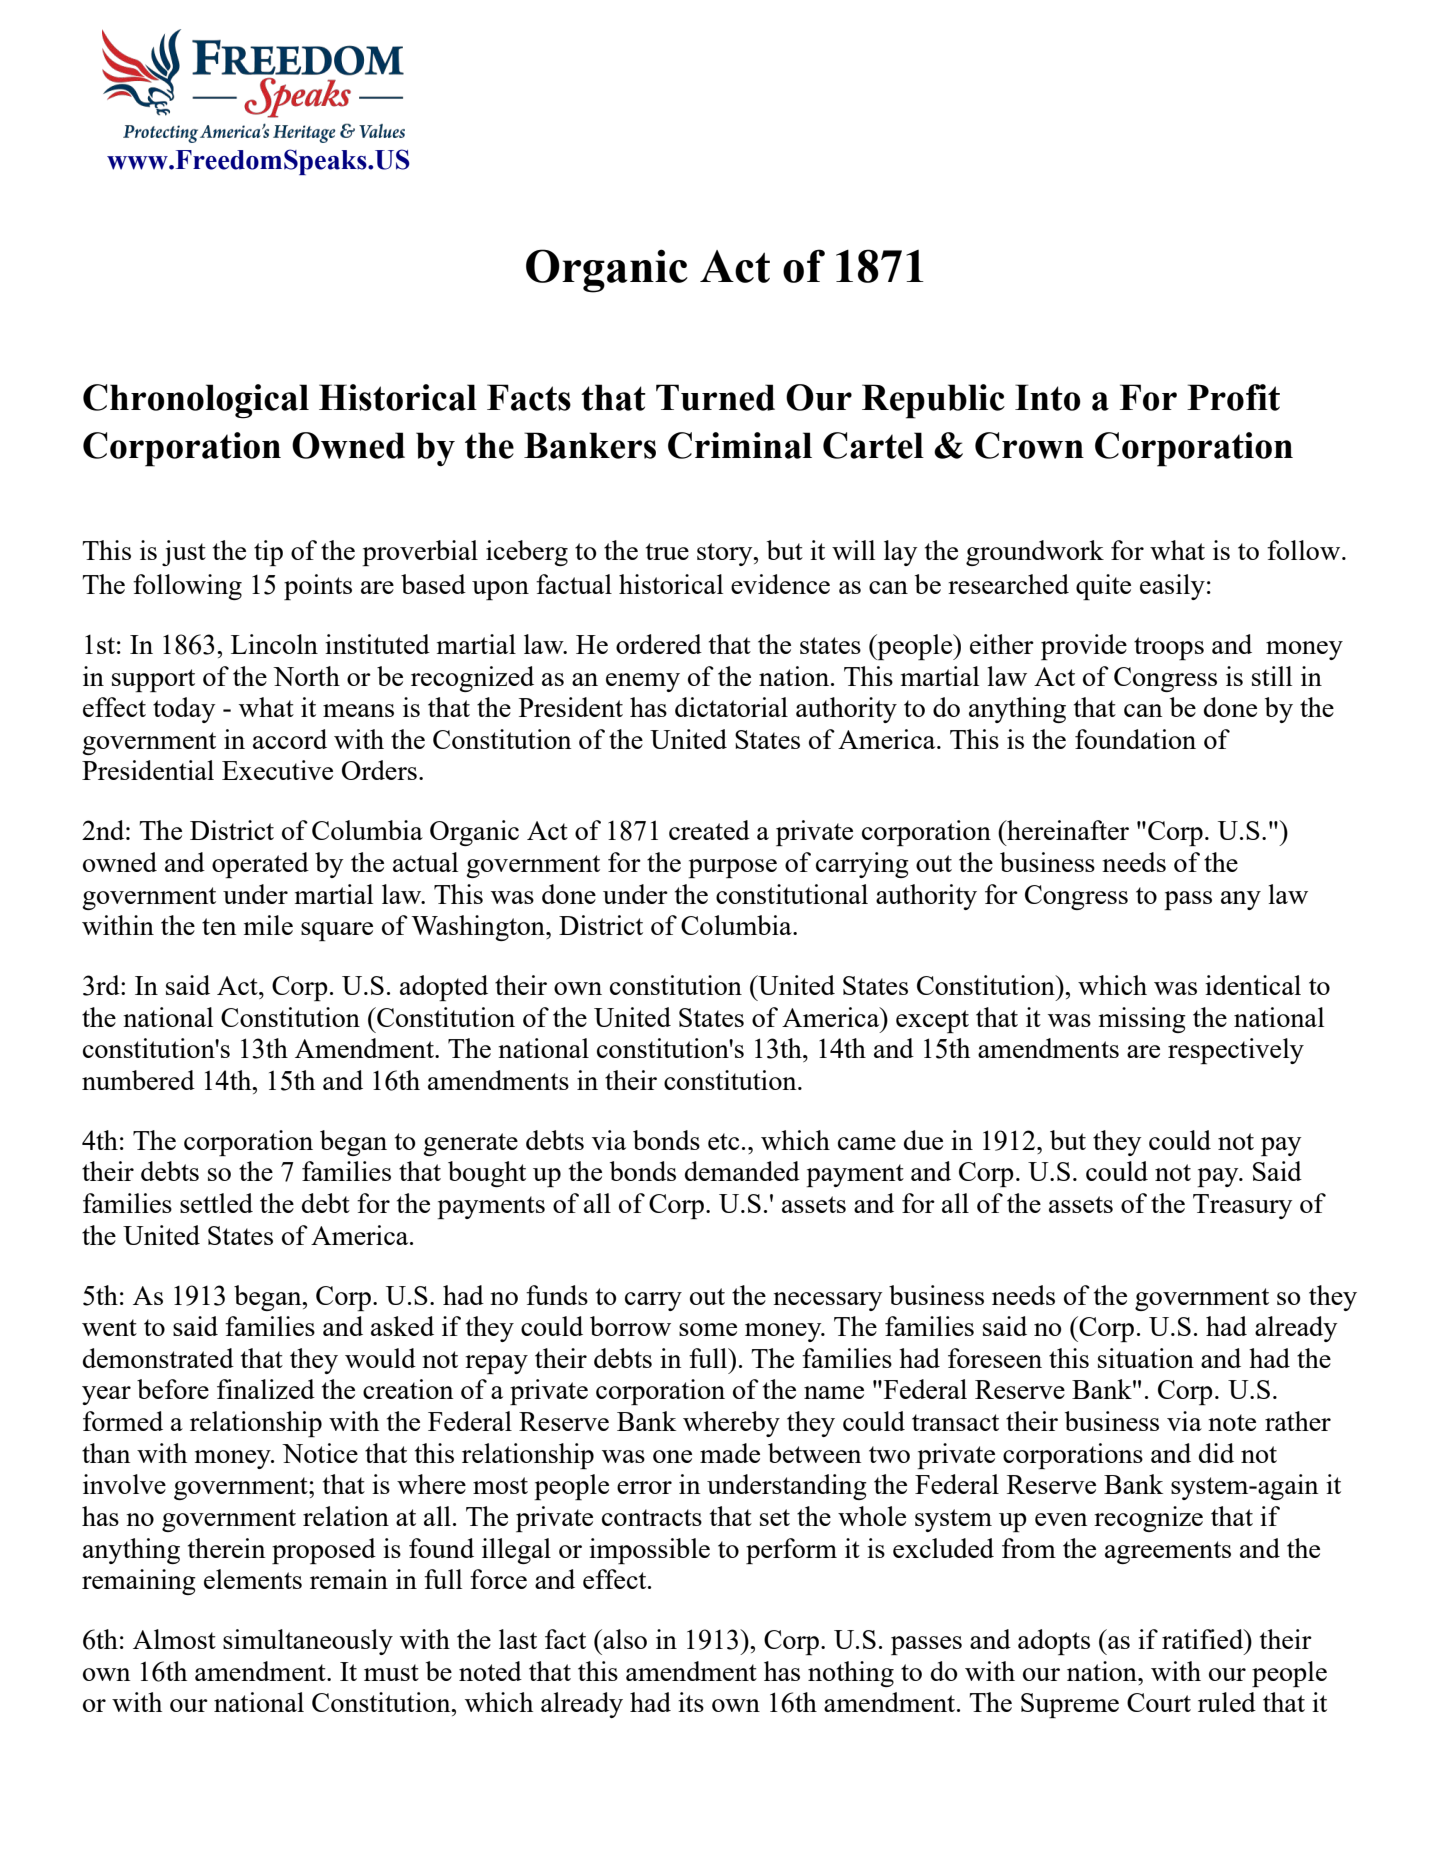 Image resolution: width=1435 pixels, height=1857 pixels. I want to click on dictatorial, so click(731, 707).
